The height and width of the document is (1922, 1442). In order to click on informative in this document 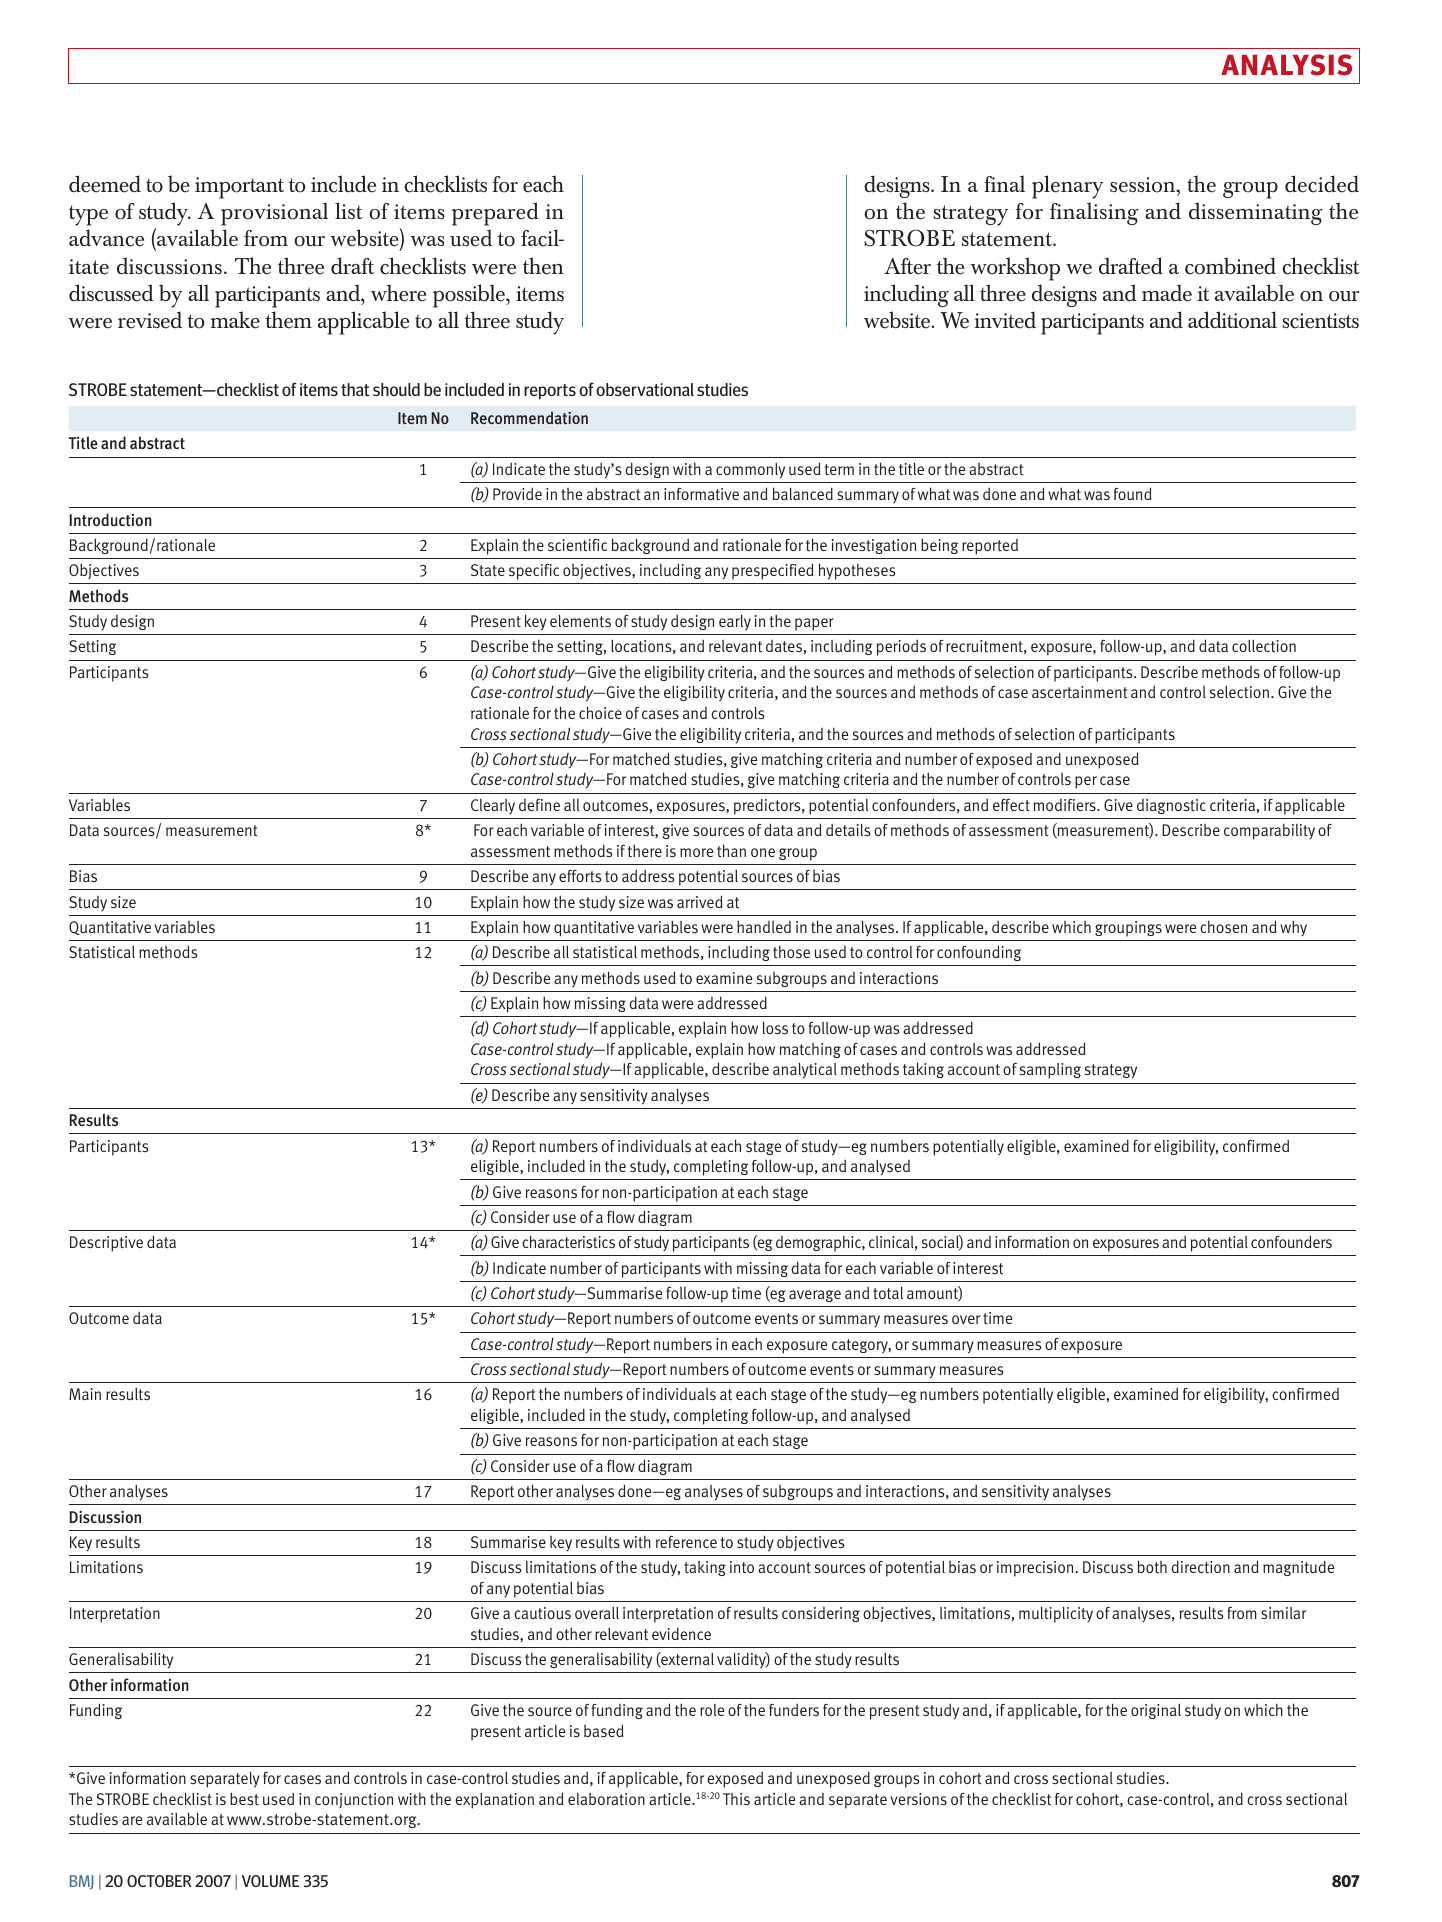, I will do `click(701, 494)`.
